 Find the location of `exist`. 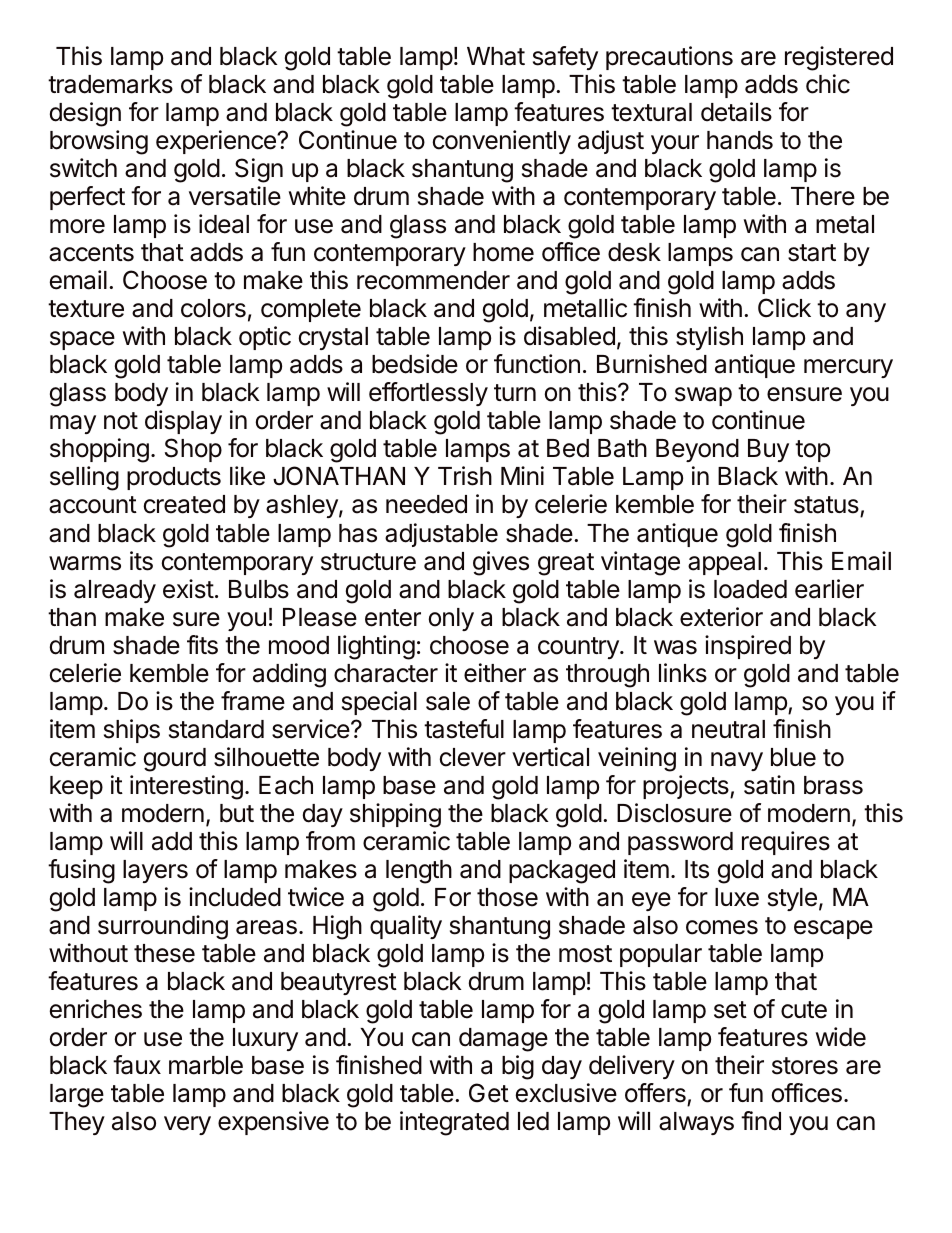

exist is located at coordinates (188, 589).
